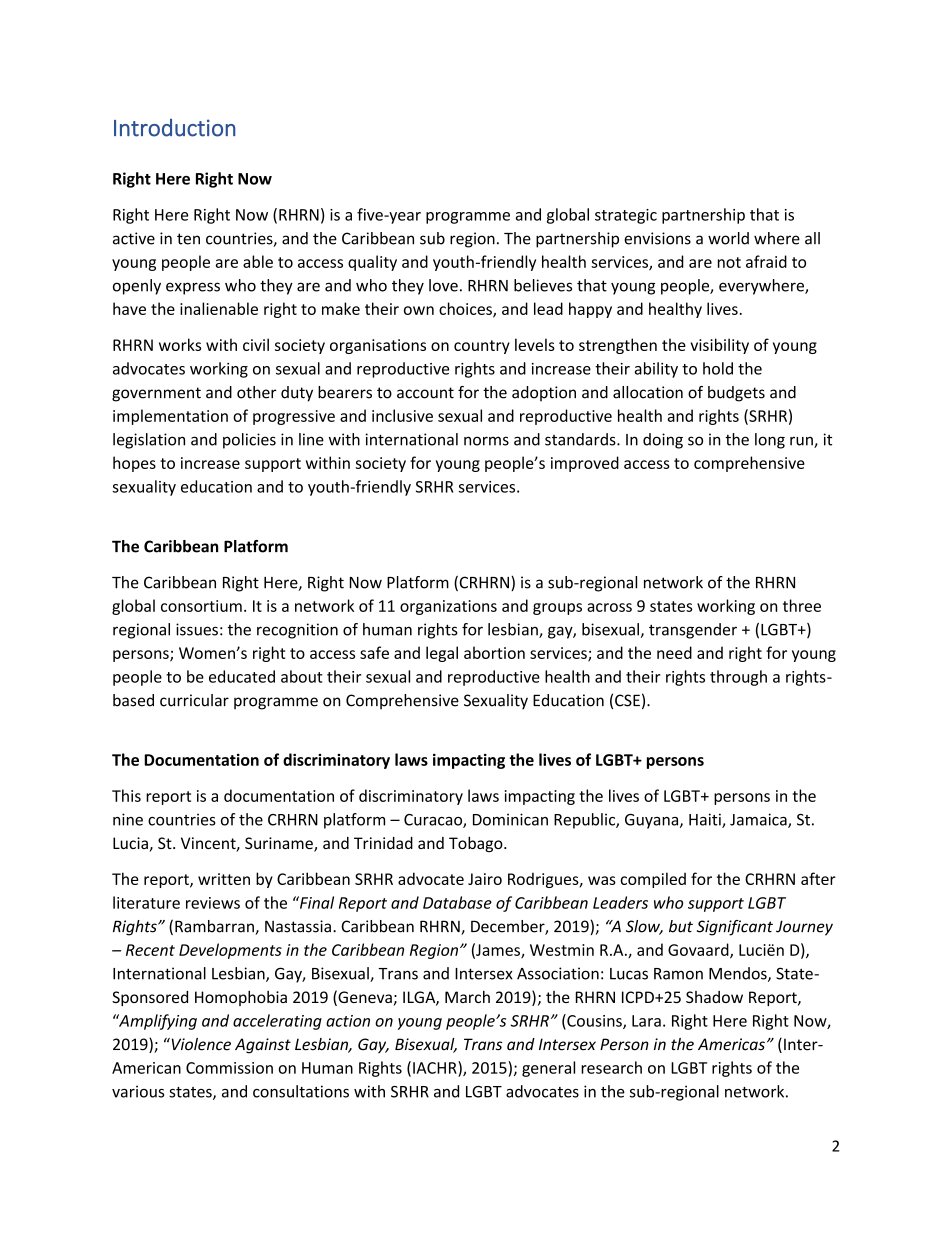 This screenshot has height=1233, width=952. Describe the element at coordinates (510, 819) in the screenshot. I see `Dominican` at that location.
